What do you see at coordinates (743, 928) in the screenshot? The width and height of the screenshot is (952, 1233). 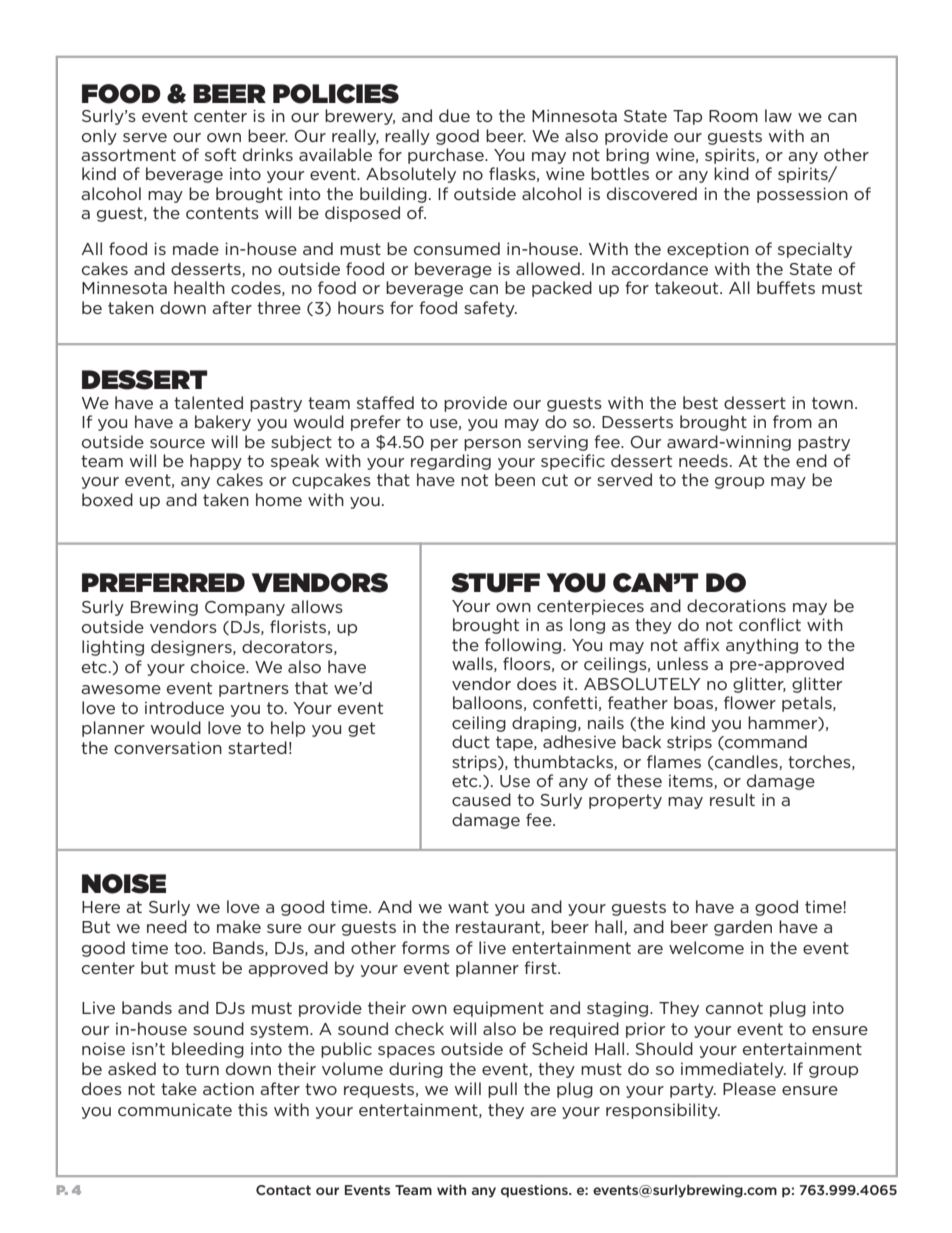 I see `garden` at bounding box center [743, 928].
